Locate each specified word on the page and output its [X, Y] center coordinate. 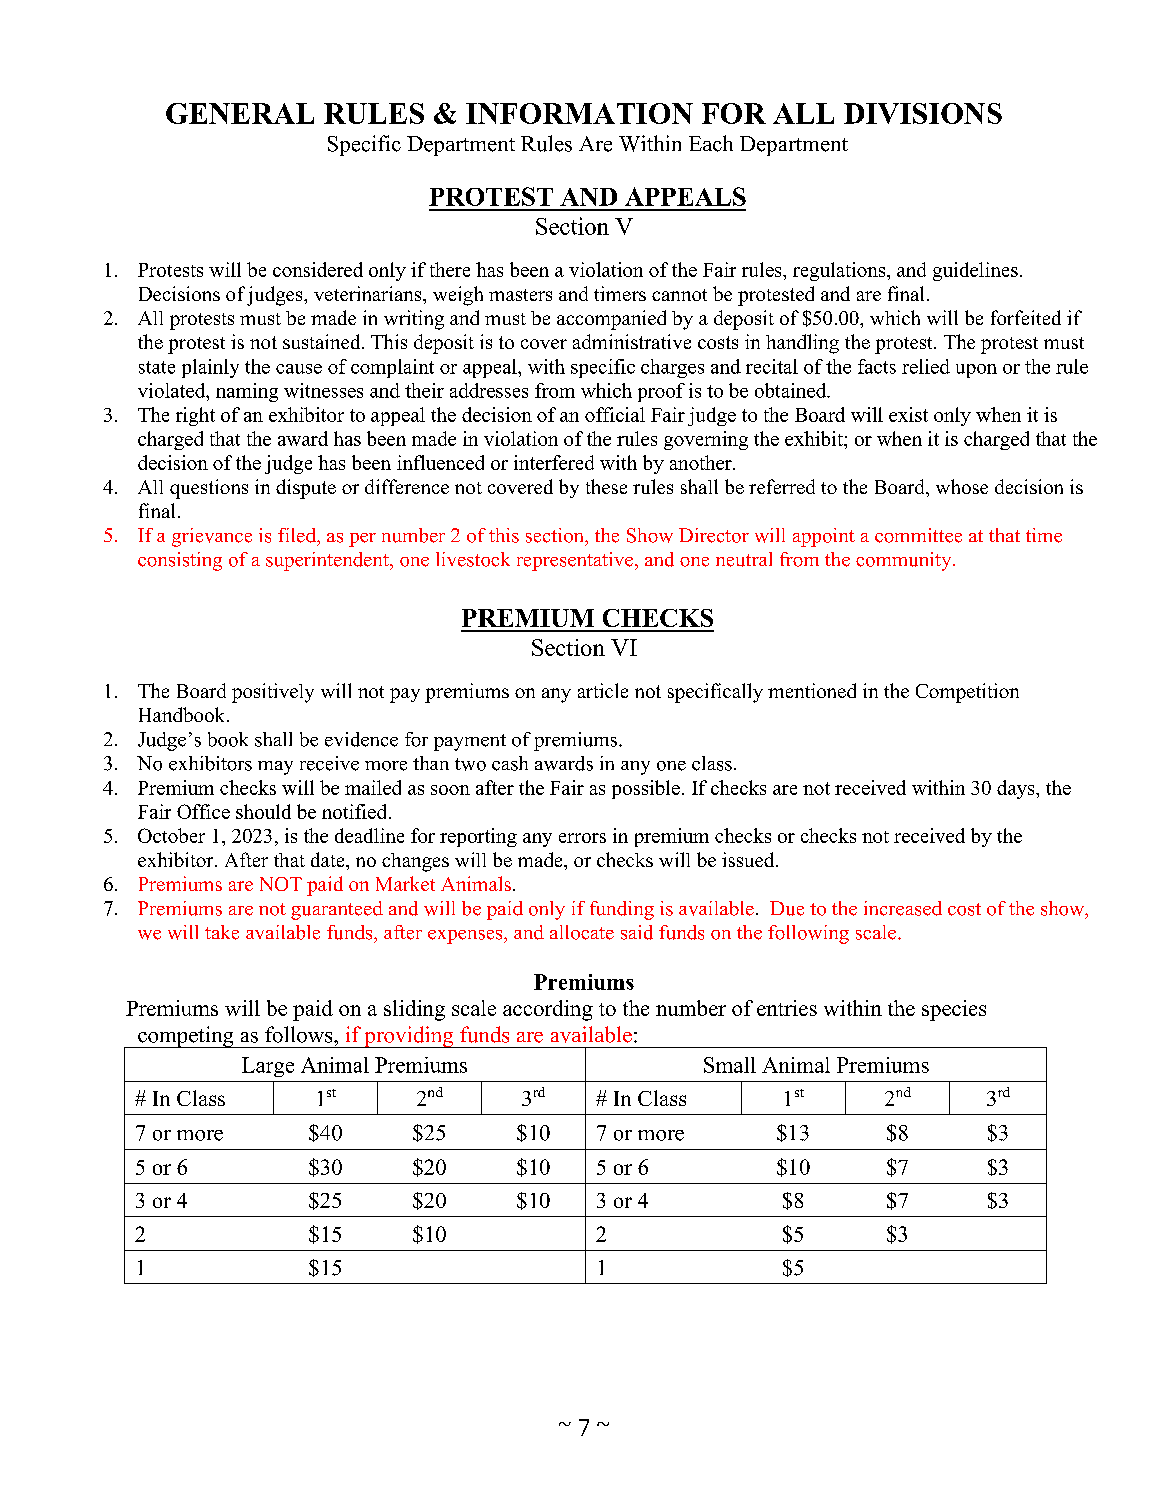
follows [300, 1034]
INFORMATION [579, 113]
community [905, 561]
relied [926, 366]
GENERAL [240, 113]
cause [299, 369]
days [1017, 789]
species [954, 1010]
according [548, 1010]
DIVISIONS [923, 113]
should [263, 811]
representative [576, 561]
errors [582, 838]
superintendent [328, 561]
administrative [632, 341]
